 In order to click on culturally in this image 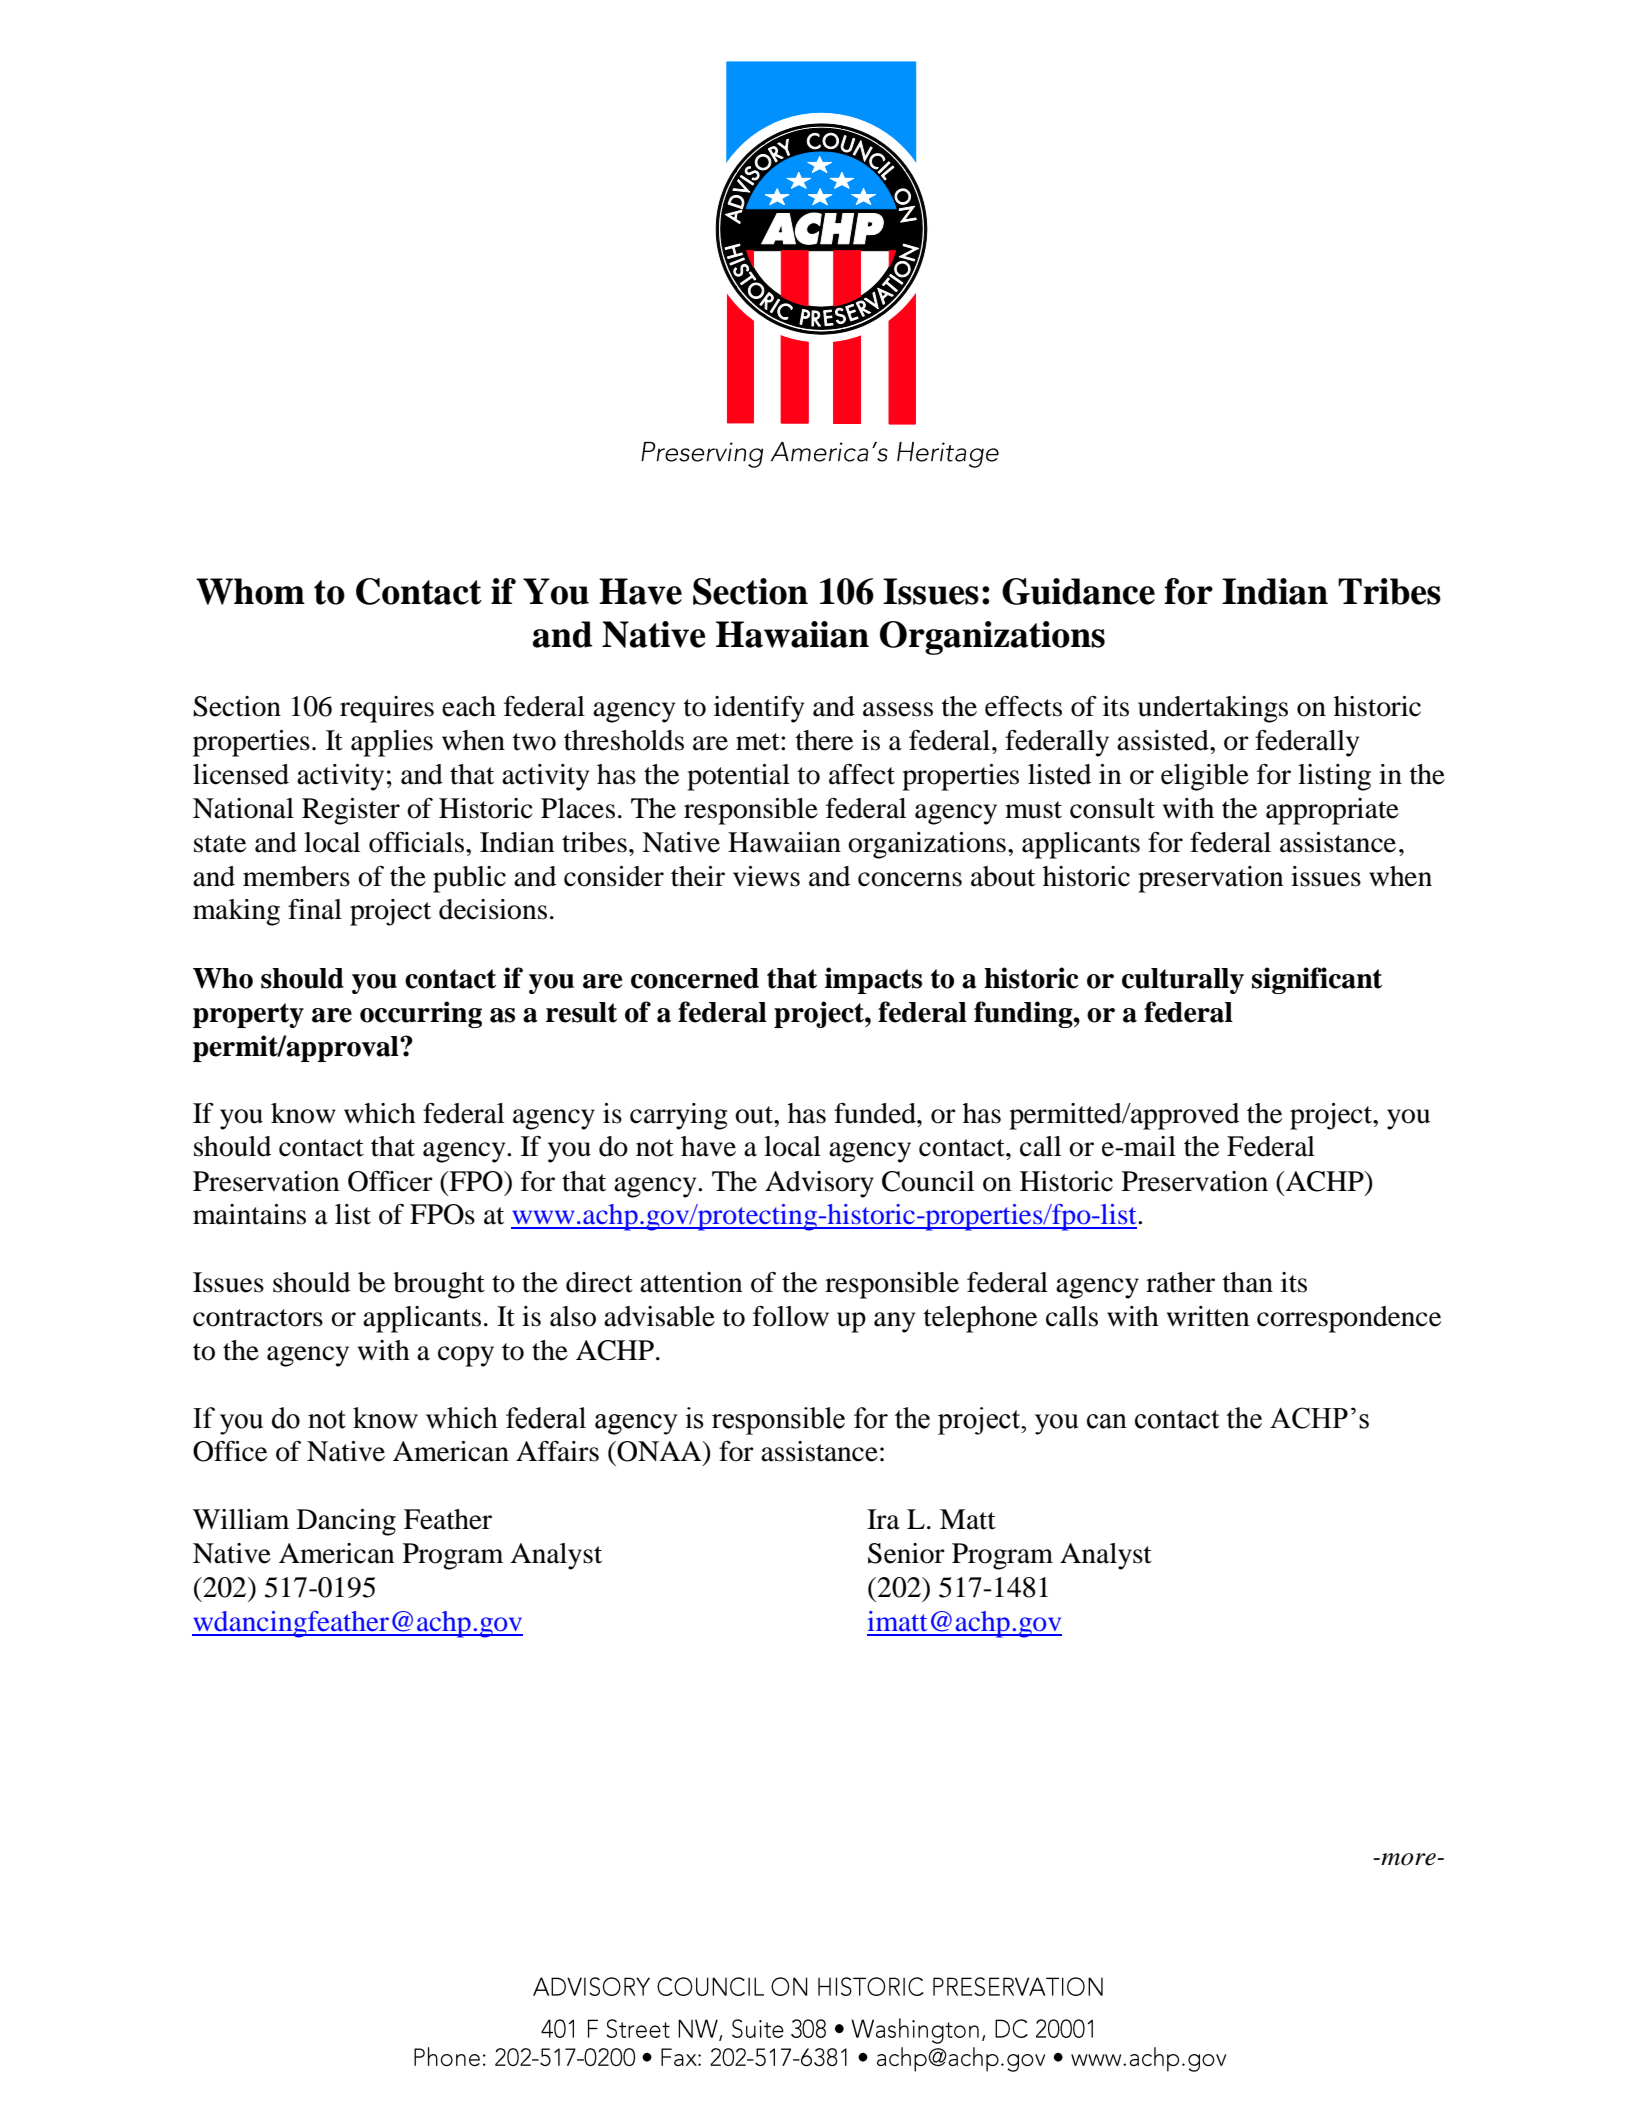, I will do `click(1183, 981)`.
